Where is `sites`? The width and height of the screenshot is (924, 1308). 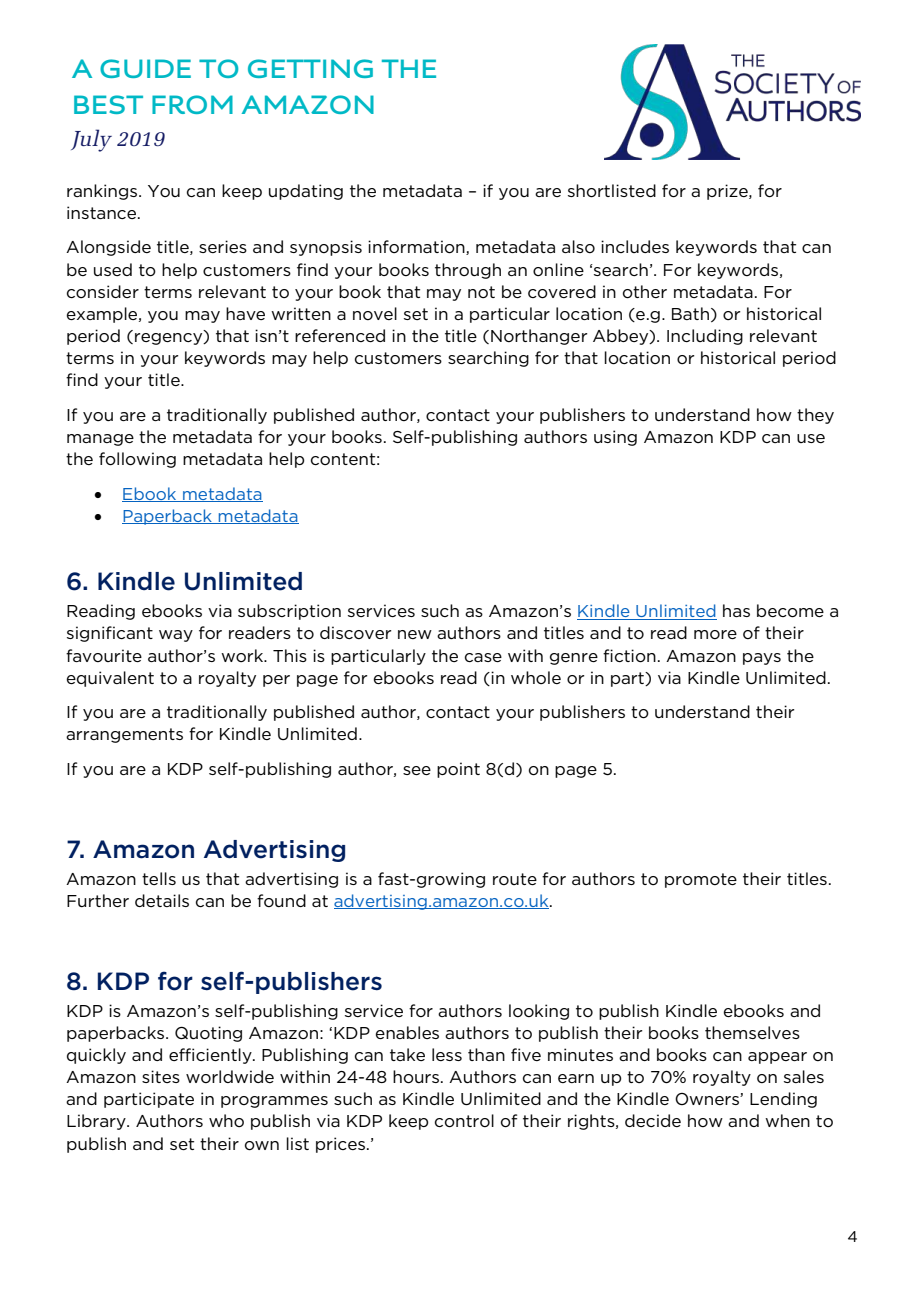 sites is located at coordinates (161, 1076).
